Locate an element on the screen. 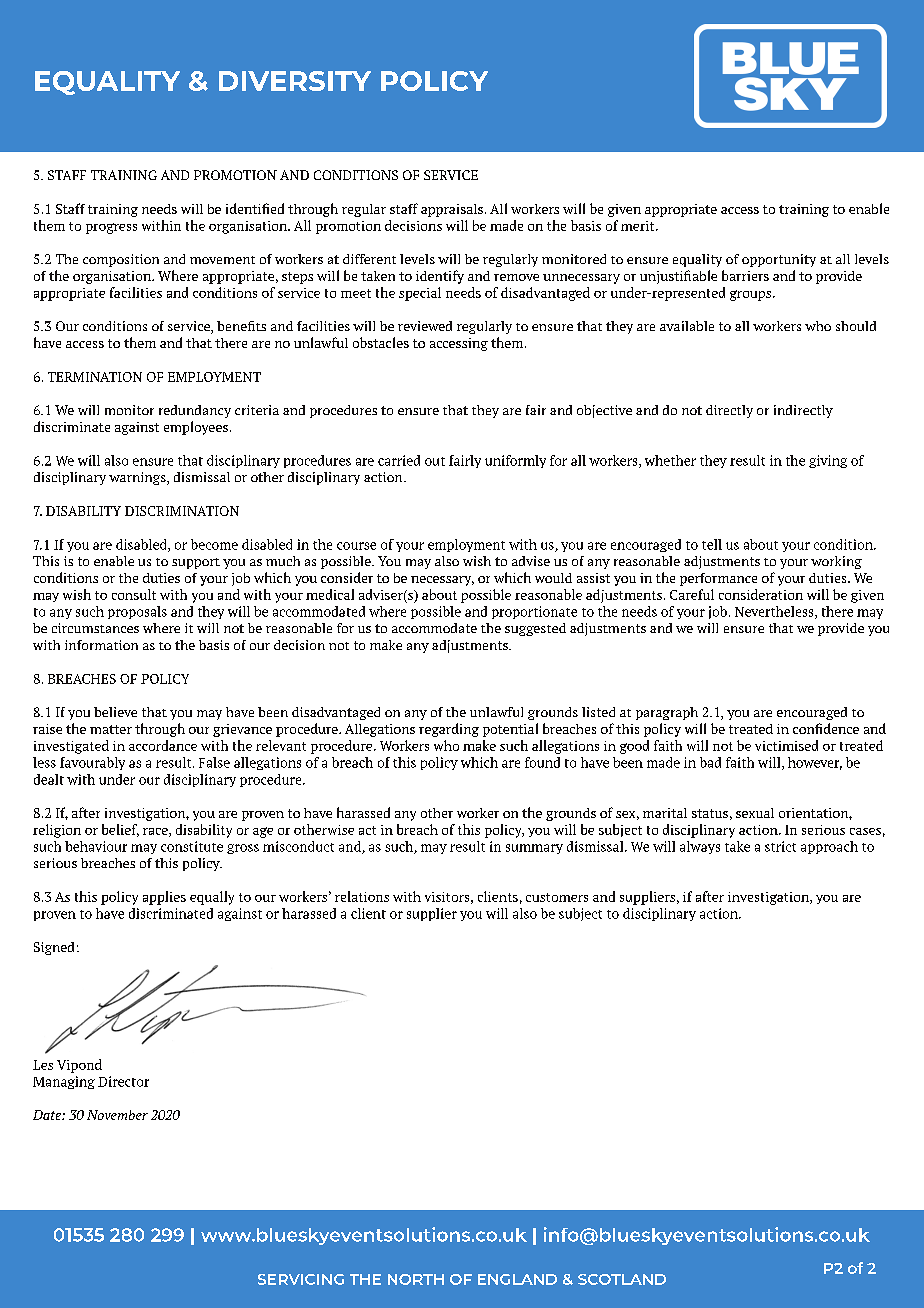 The image size is (924, 1308). appraisals is located at coordinates (452, 210).
